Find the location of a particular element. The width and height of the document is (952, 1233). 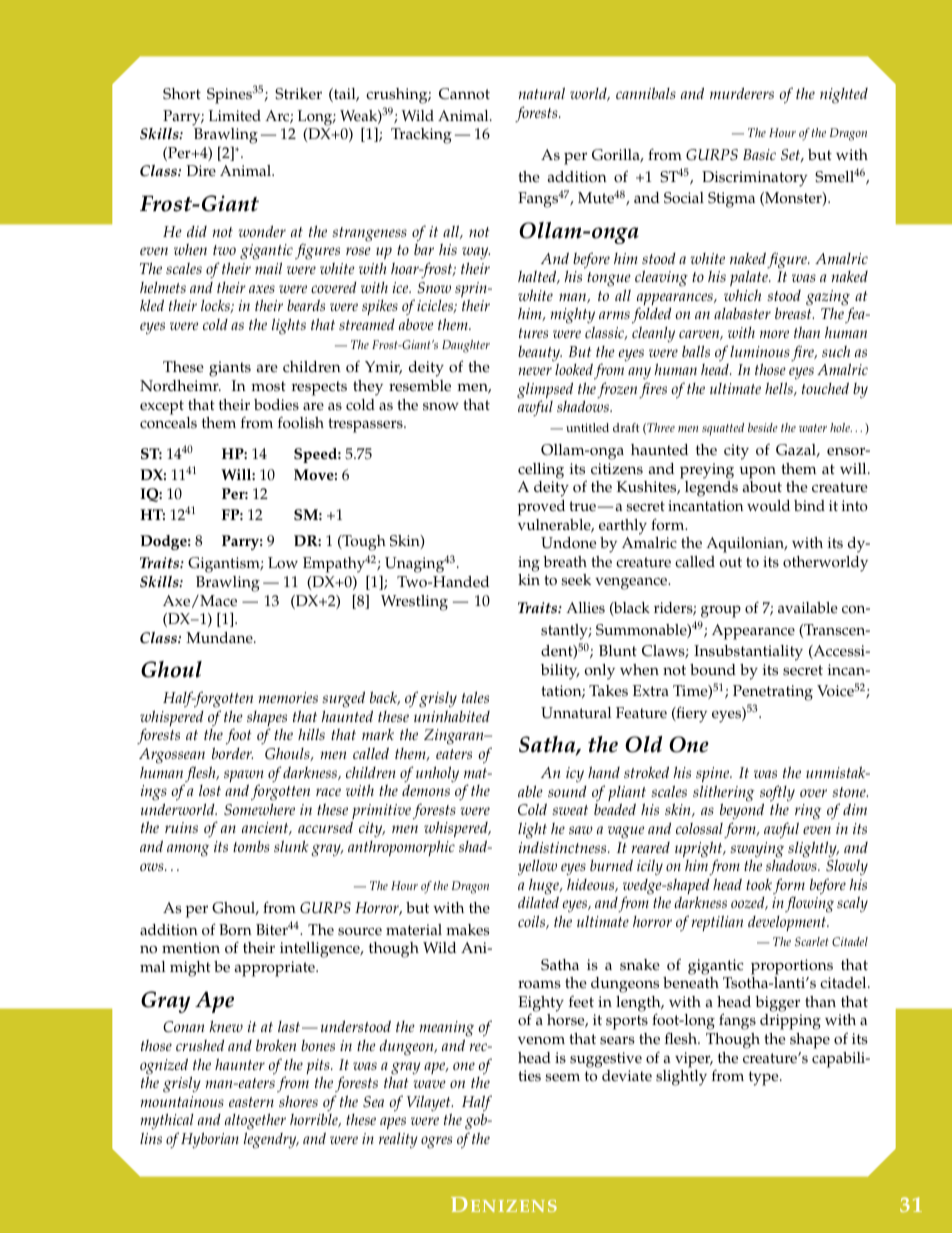

axes is located at coordinates (262, 289).
